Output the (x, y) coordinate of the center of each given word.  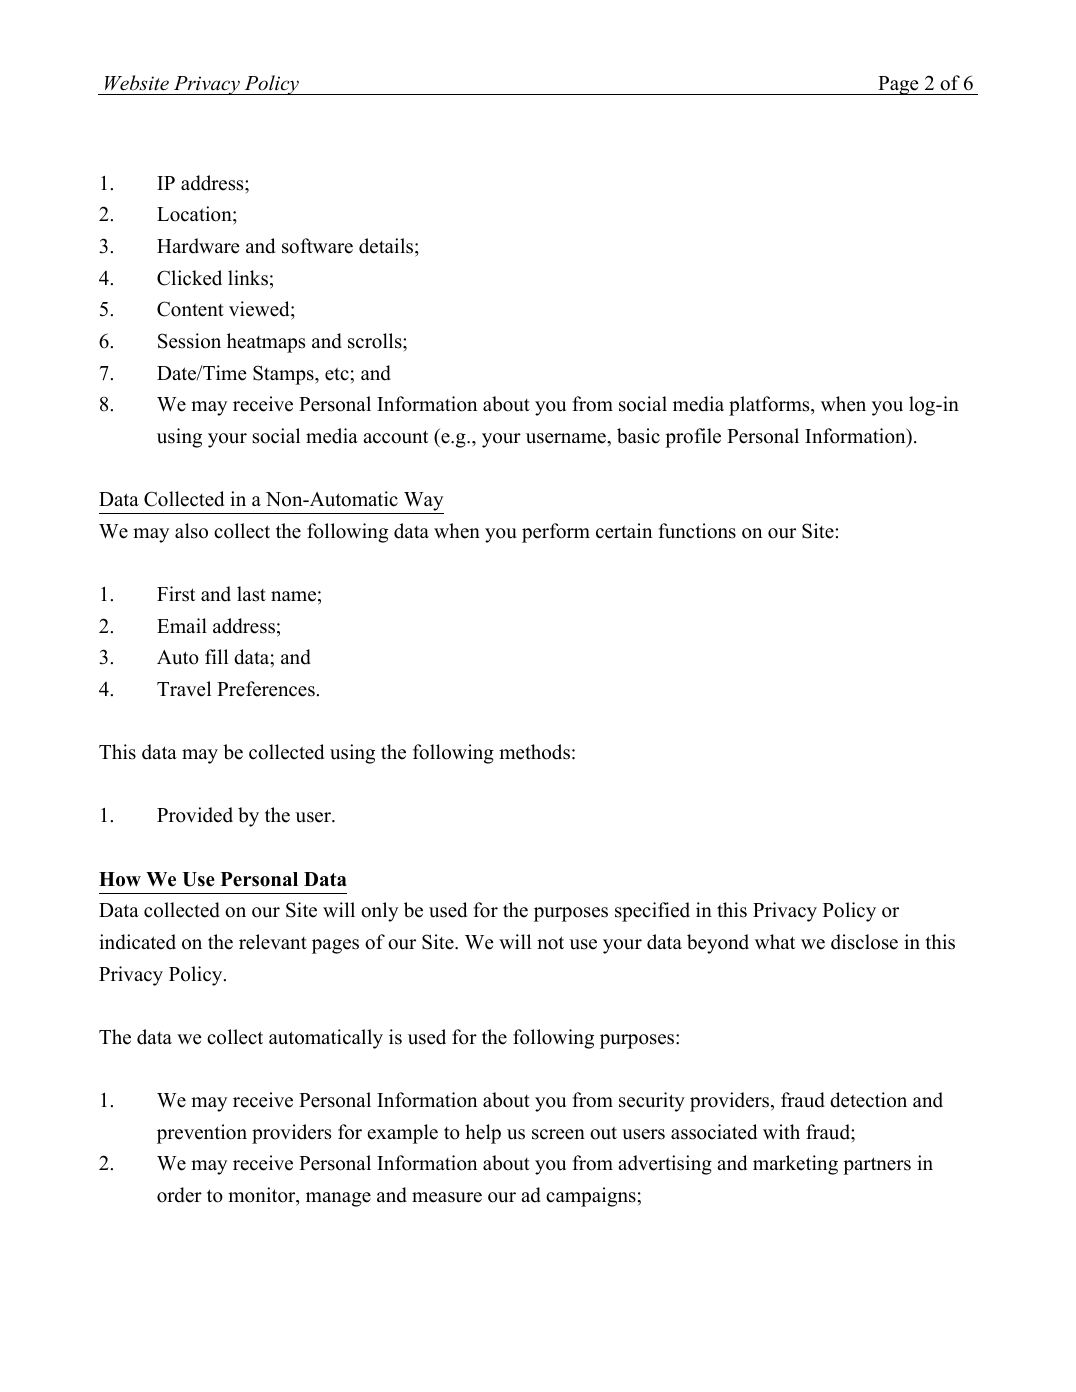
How (120, 879)
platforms (770, 406)
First (176, 594)
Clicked (189, 278)
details (387, 246)
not (550, 943)
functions (697, 531)
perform (556, 533)
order (179, 1195)
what (775, 941)
